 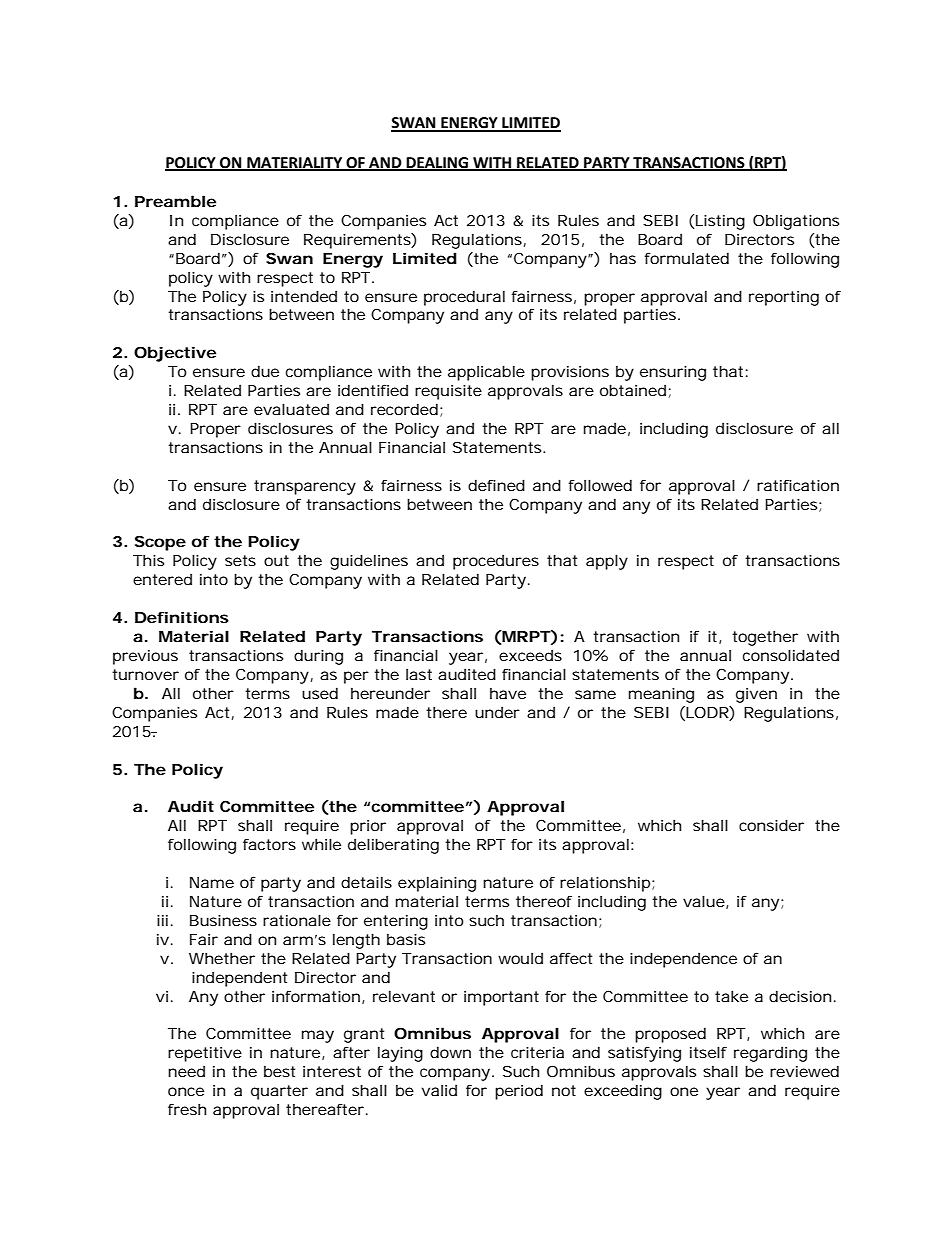 I want to click on procedures, so click(x=496, y=562).
